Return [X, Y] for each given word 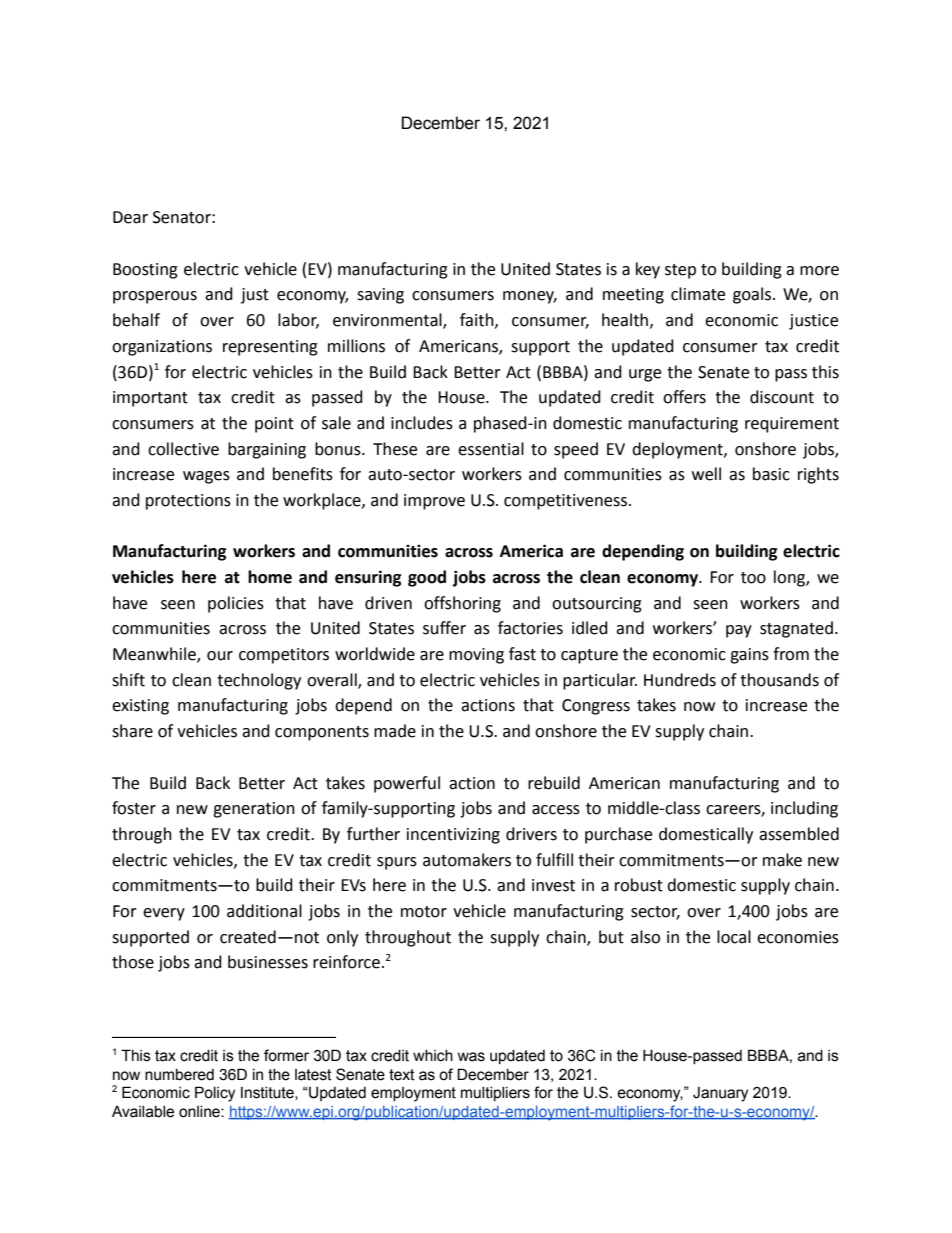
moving [476, 656]
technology [259, 681]
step [680, 271]
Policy [215, 1094]
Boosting [145, 271]
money [530, 297]
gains [749, 656]
